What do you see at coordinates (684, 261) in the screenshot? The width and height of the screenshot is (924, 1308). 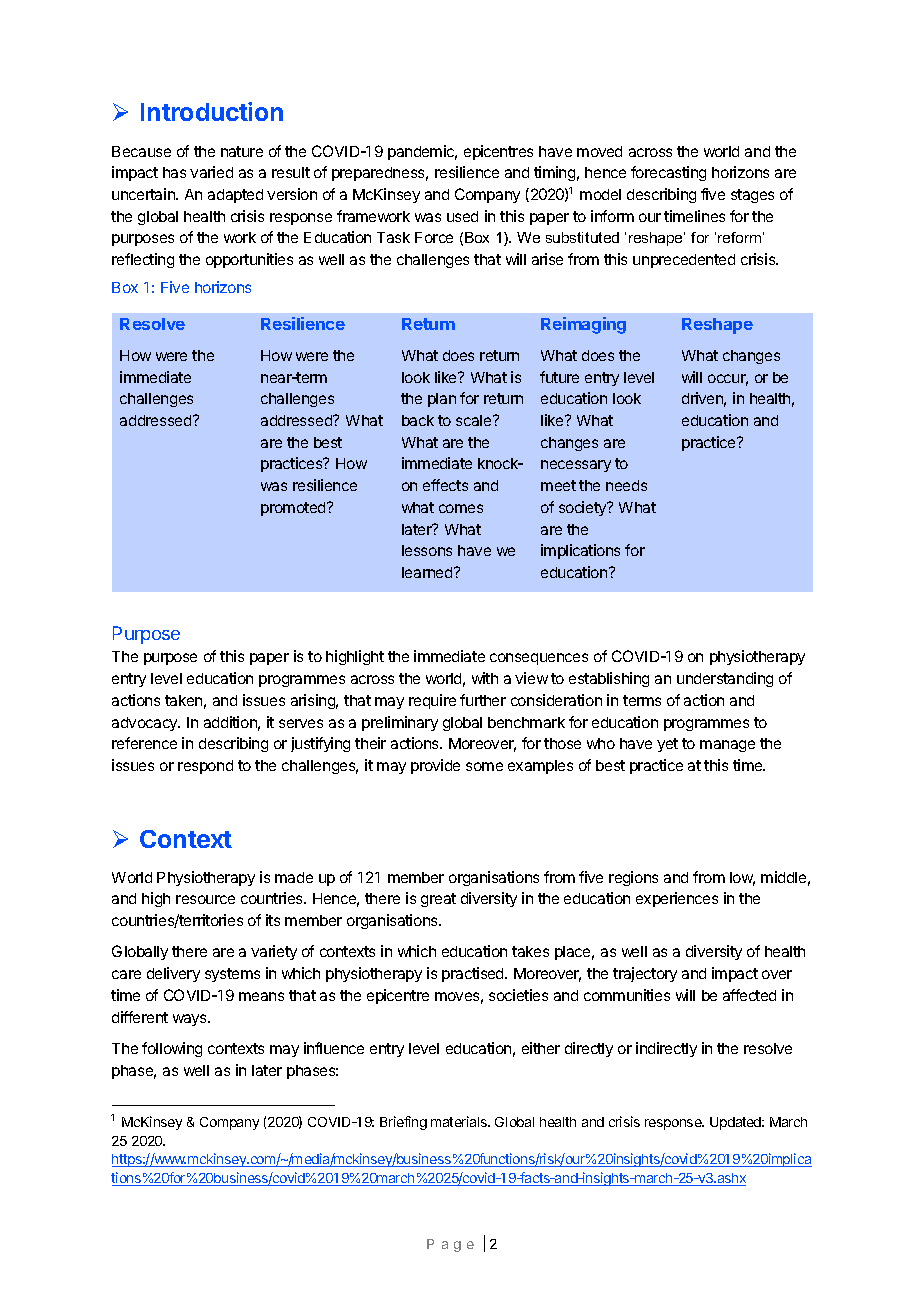 I see `unprecedented` at bounding box center [684, 261].
